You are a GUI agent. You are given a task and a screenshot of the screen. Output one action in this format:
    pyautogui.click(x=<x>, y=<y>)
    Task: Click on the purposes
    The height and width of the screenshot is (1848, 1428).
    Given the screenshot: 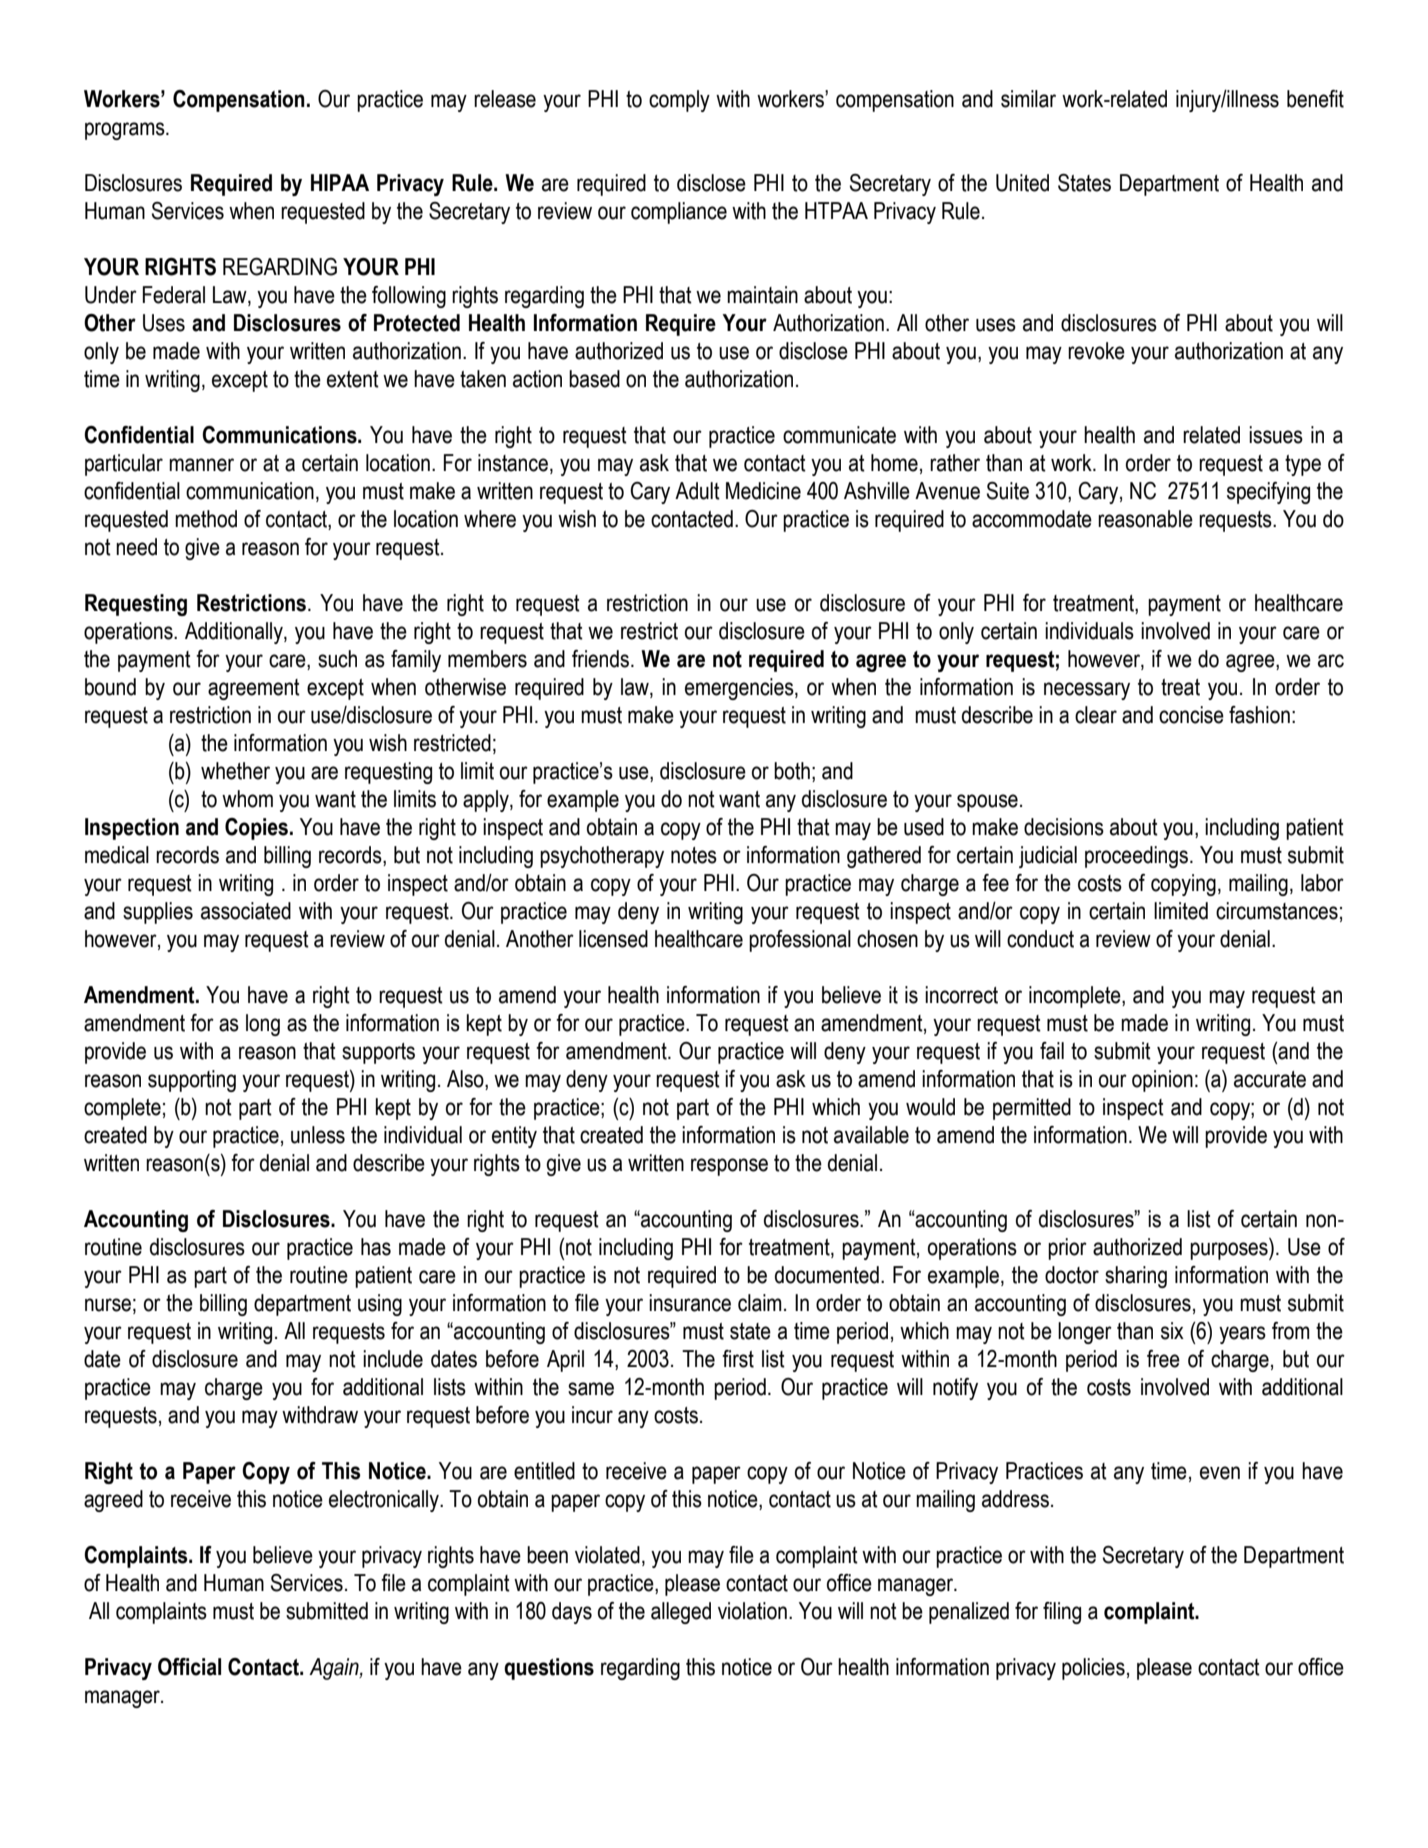 What is the action you would take?
    pyautogui.click(x=1230, y=1251)
